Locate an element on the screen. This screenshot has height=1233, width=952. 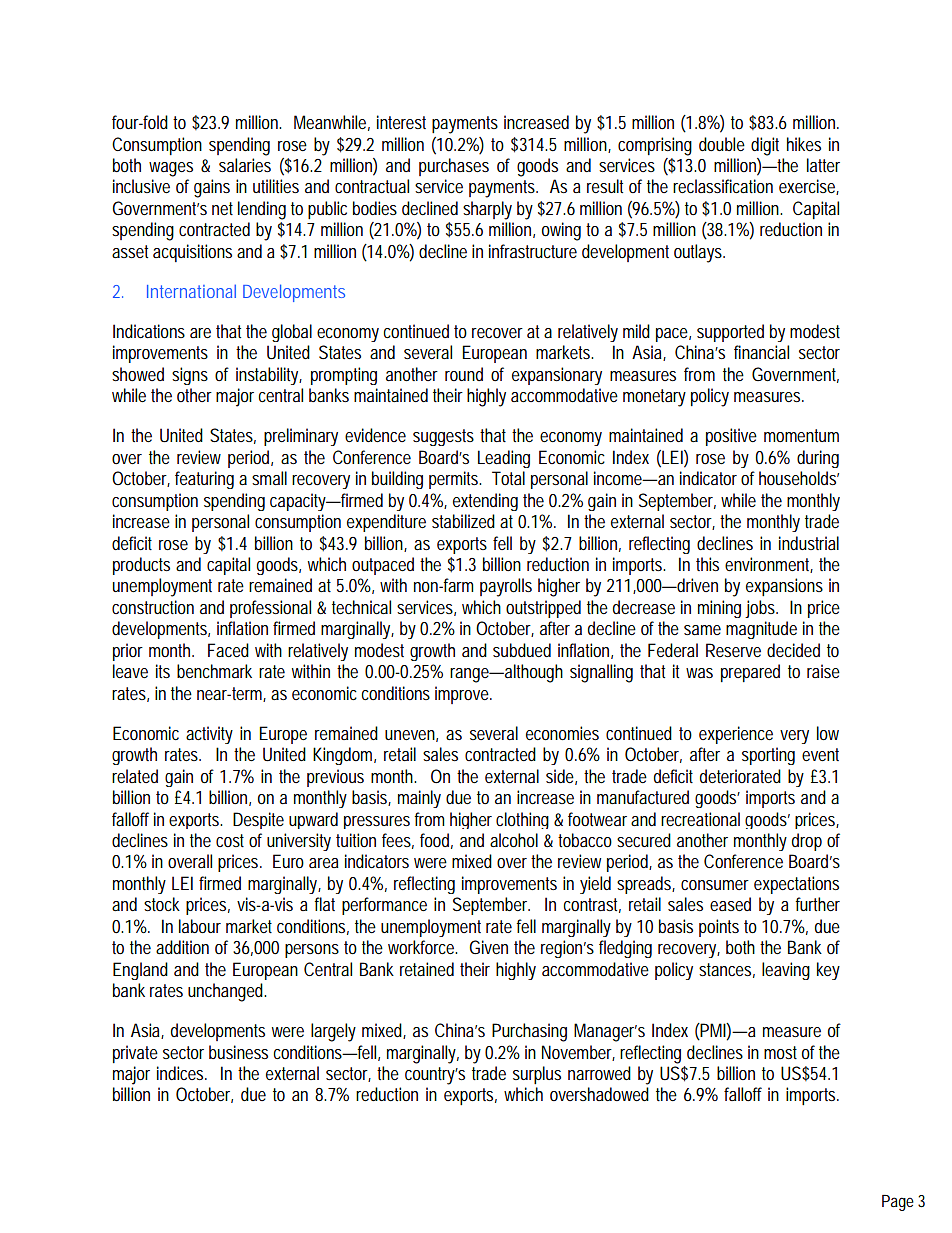
salaries is located at coordinates (245, 165).
